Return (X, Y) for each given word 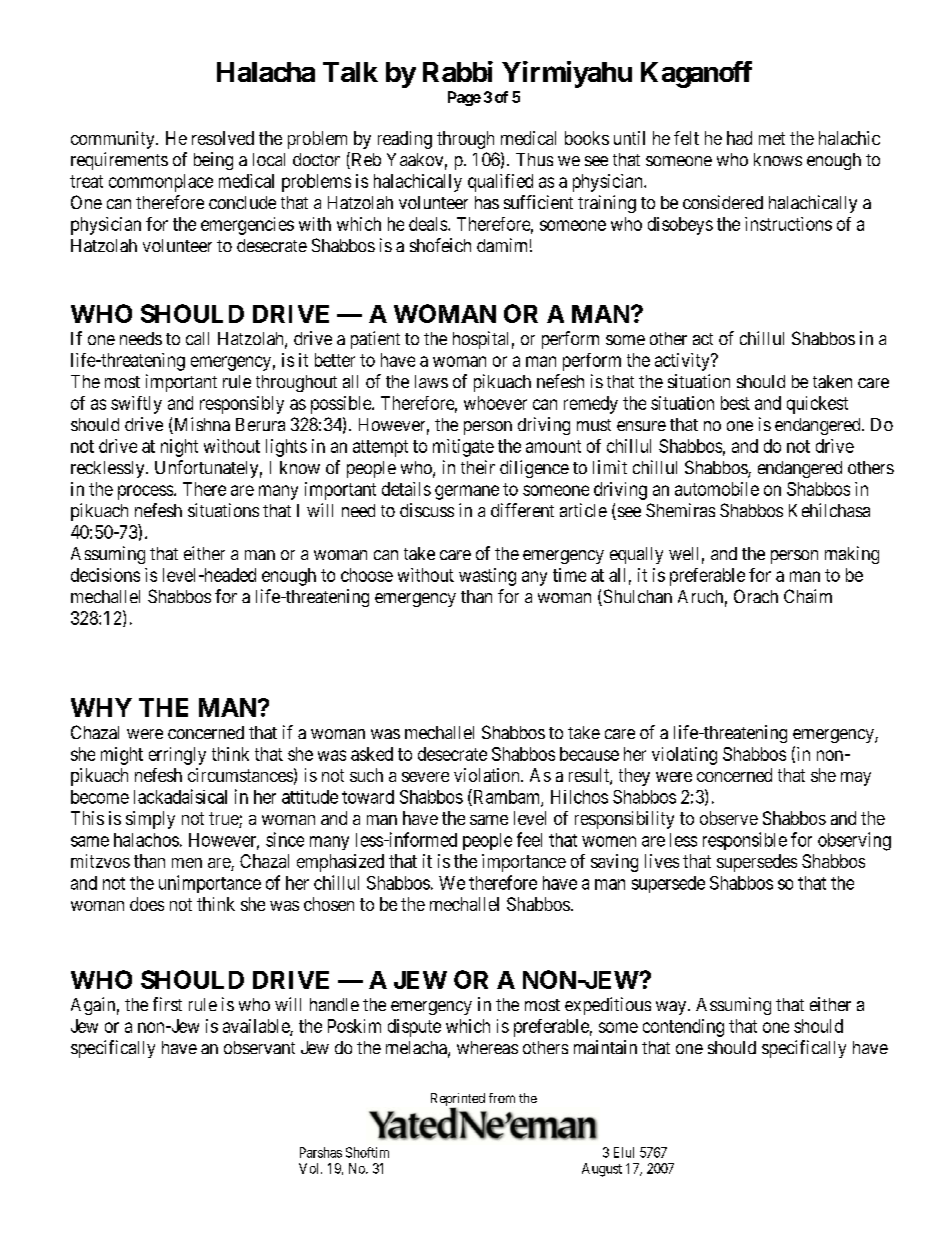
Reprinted (458, 1101)
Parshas (321, 1152)
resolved (223, 138)
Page (464, 98)
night (179, 448)
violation (488, 775)
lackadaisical (180, 796)
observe (729, 818)
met (772, 138)
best (735, 403)
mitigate (463, 448)
